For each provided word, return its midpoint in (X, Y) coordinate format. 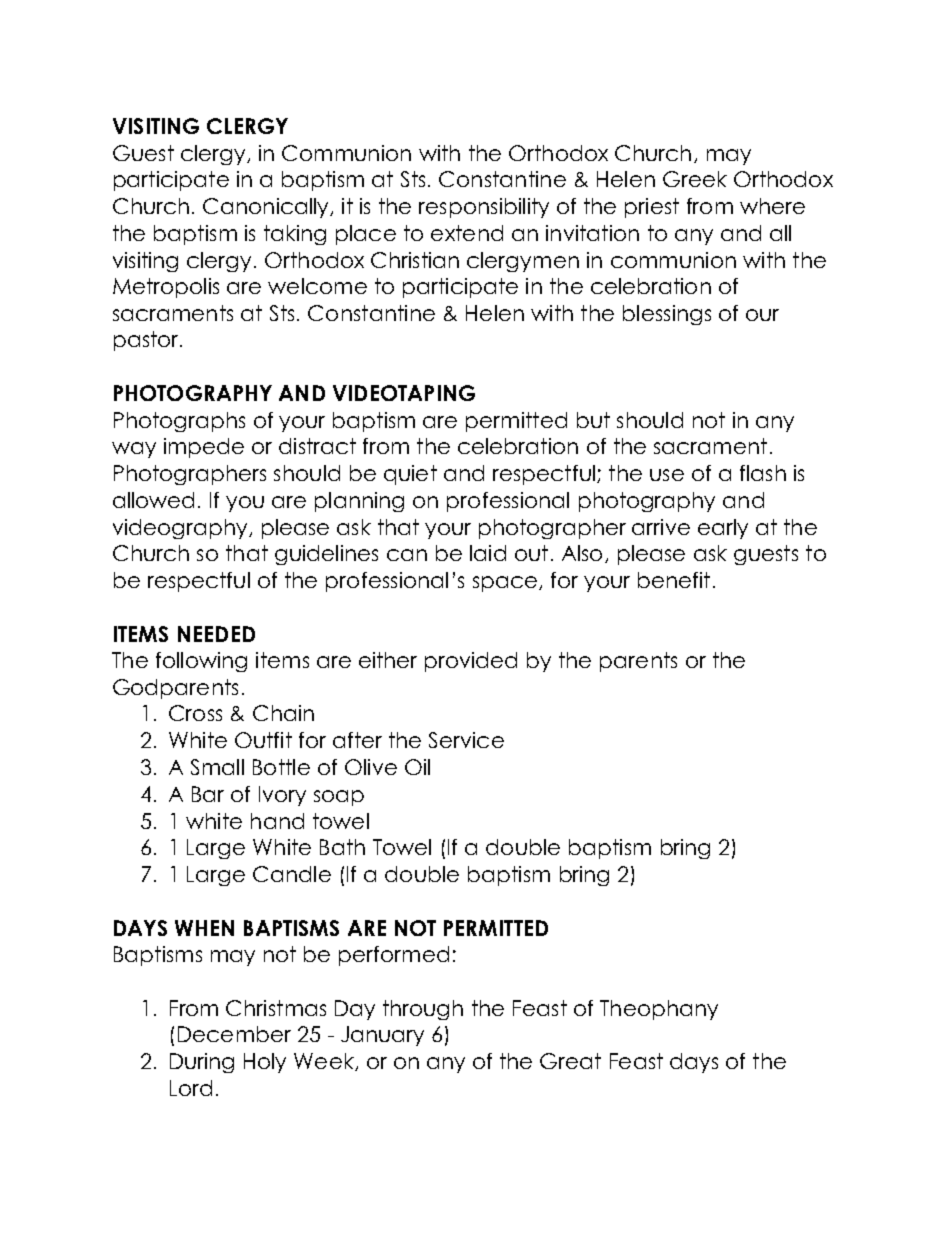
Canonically (267, 208)
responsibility (484, 208)
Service (466, 740)
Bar (208, 794)
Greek (695, 179)
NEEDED (216, 634)
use (667, 475)
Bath (342, 847)
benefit (674, 580)
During (202, 1063)
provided (471, 662)
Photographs (179, 422)
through (423, 1010)
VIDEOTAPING (404, 393)
